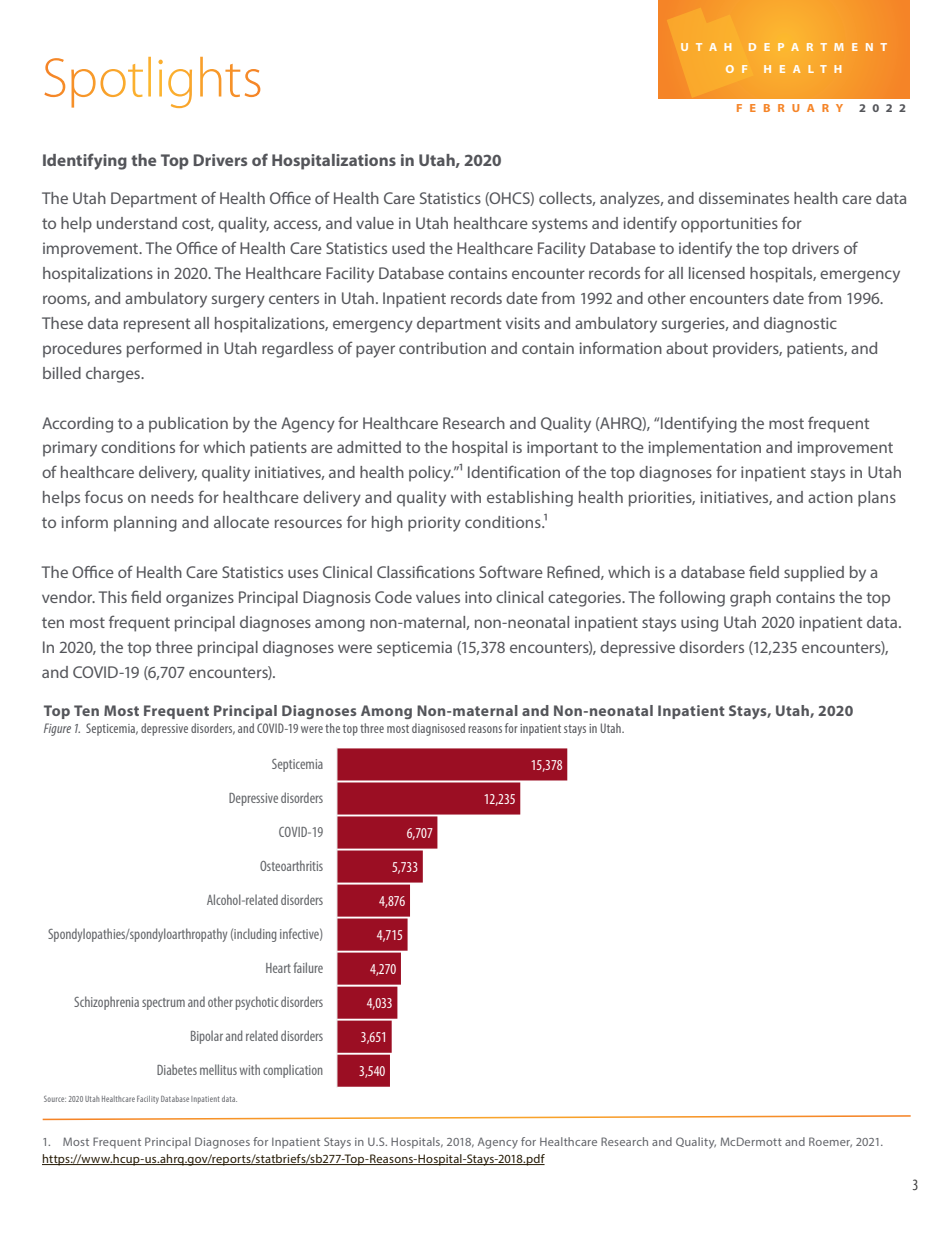 The width and height of the document is (952, 1233). Describe the element at coordinates (478, 597) in the document. I see `into` at that location.
